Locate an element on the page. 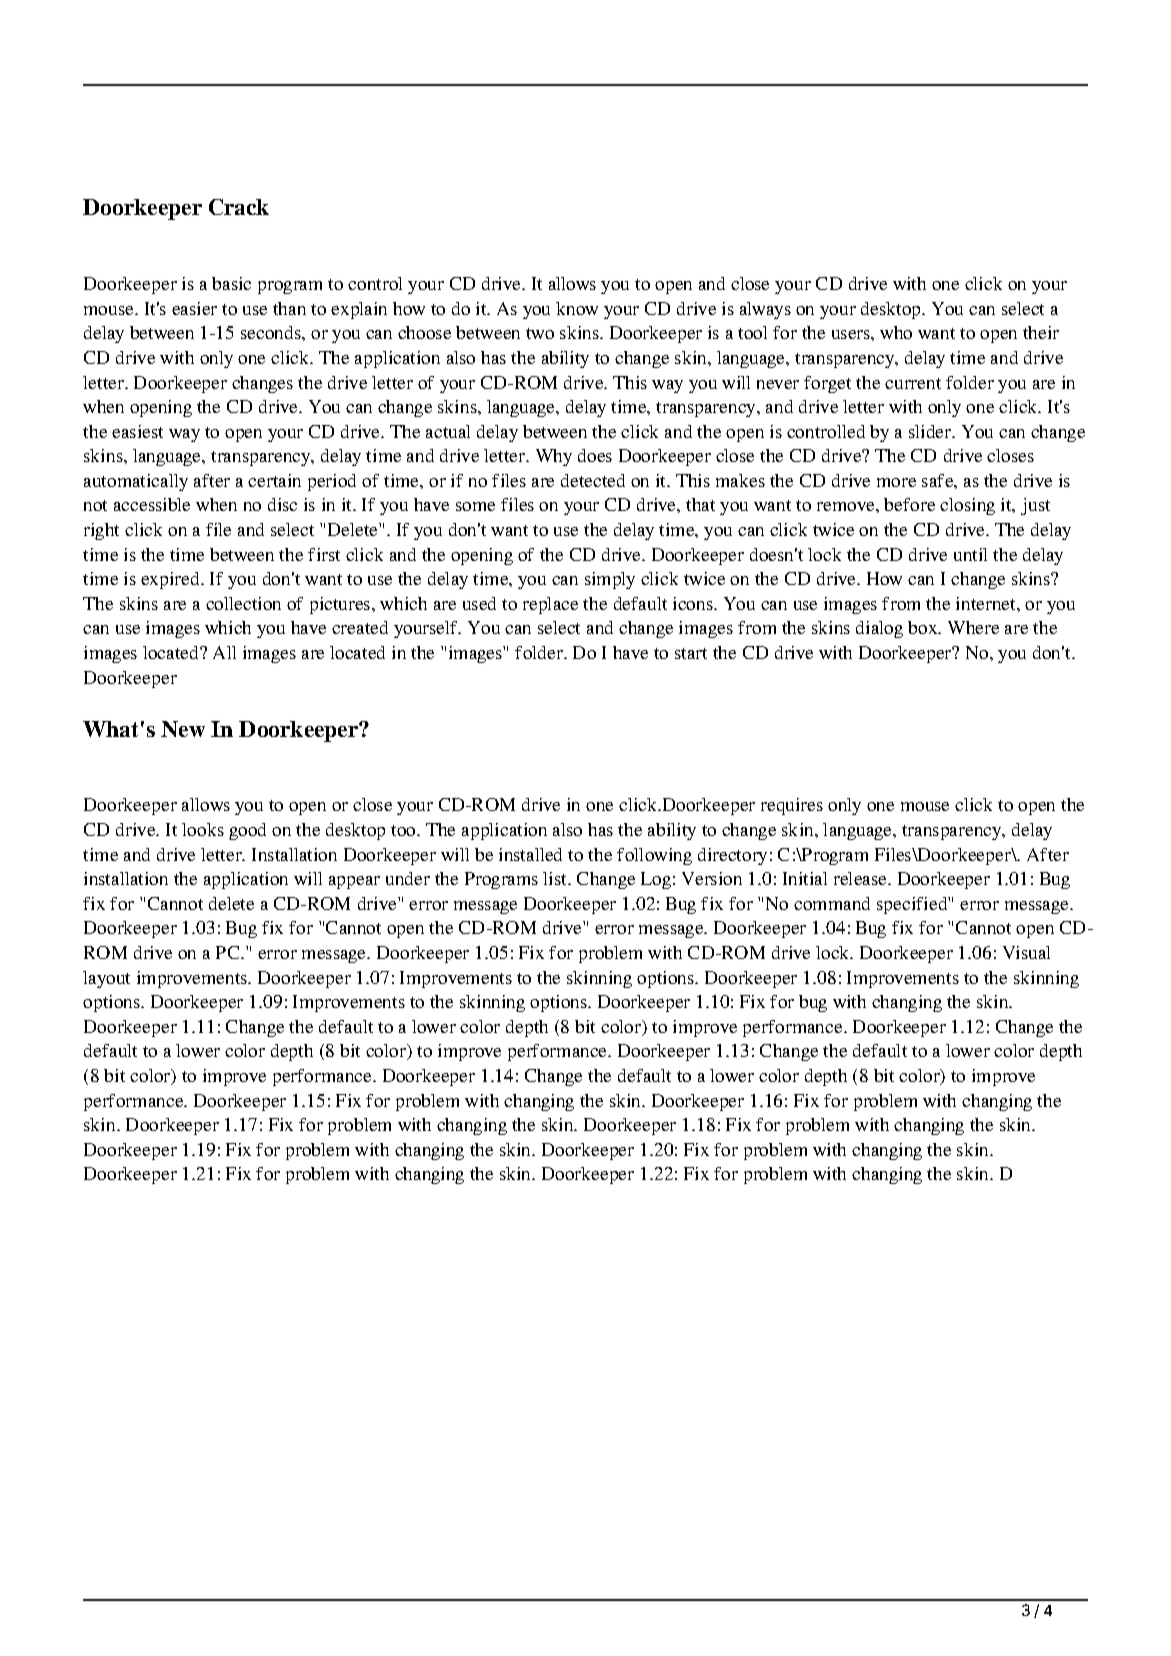 The width and height of the page is (1171, 1656). slider is located at coordinates (931, 431).
